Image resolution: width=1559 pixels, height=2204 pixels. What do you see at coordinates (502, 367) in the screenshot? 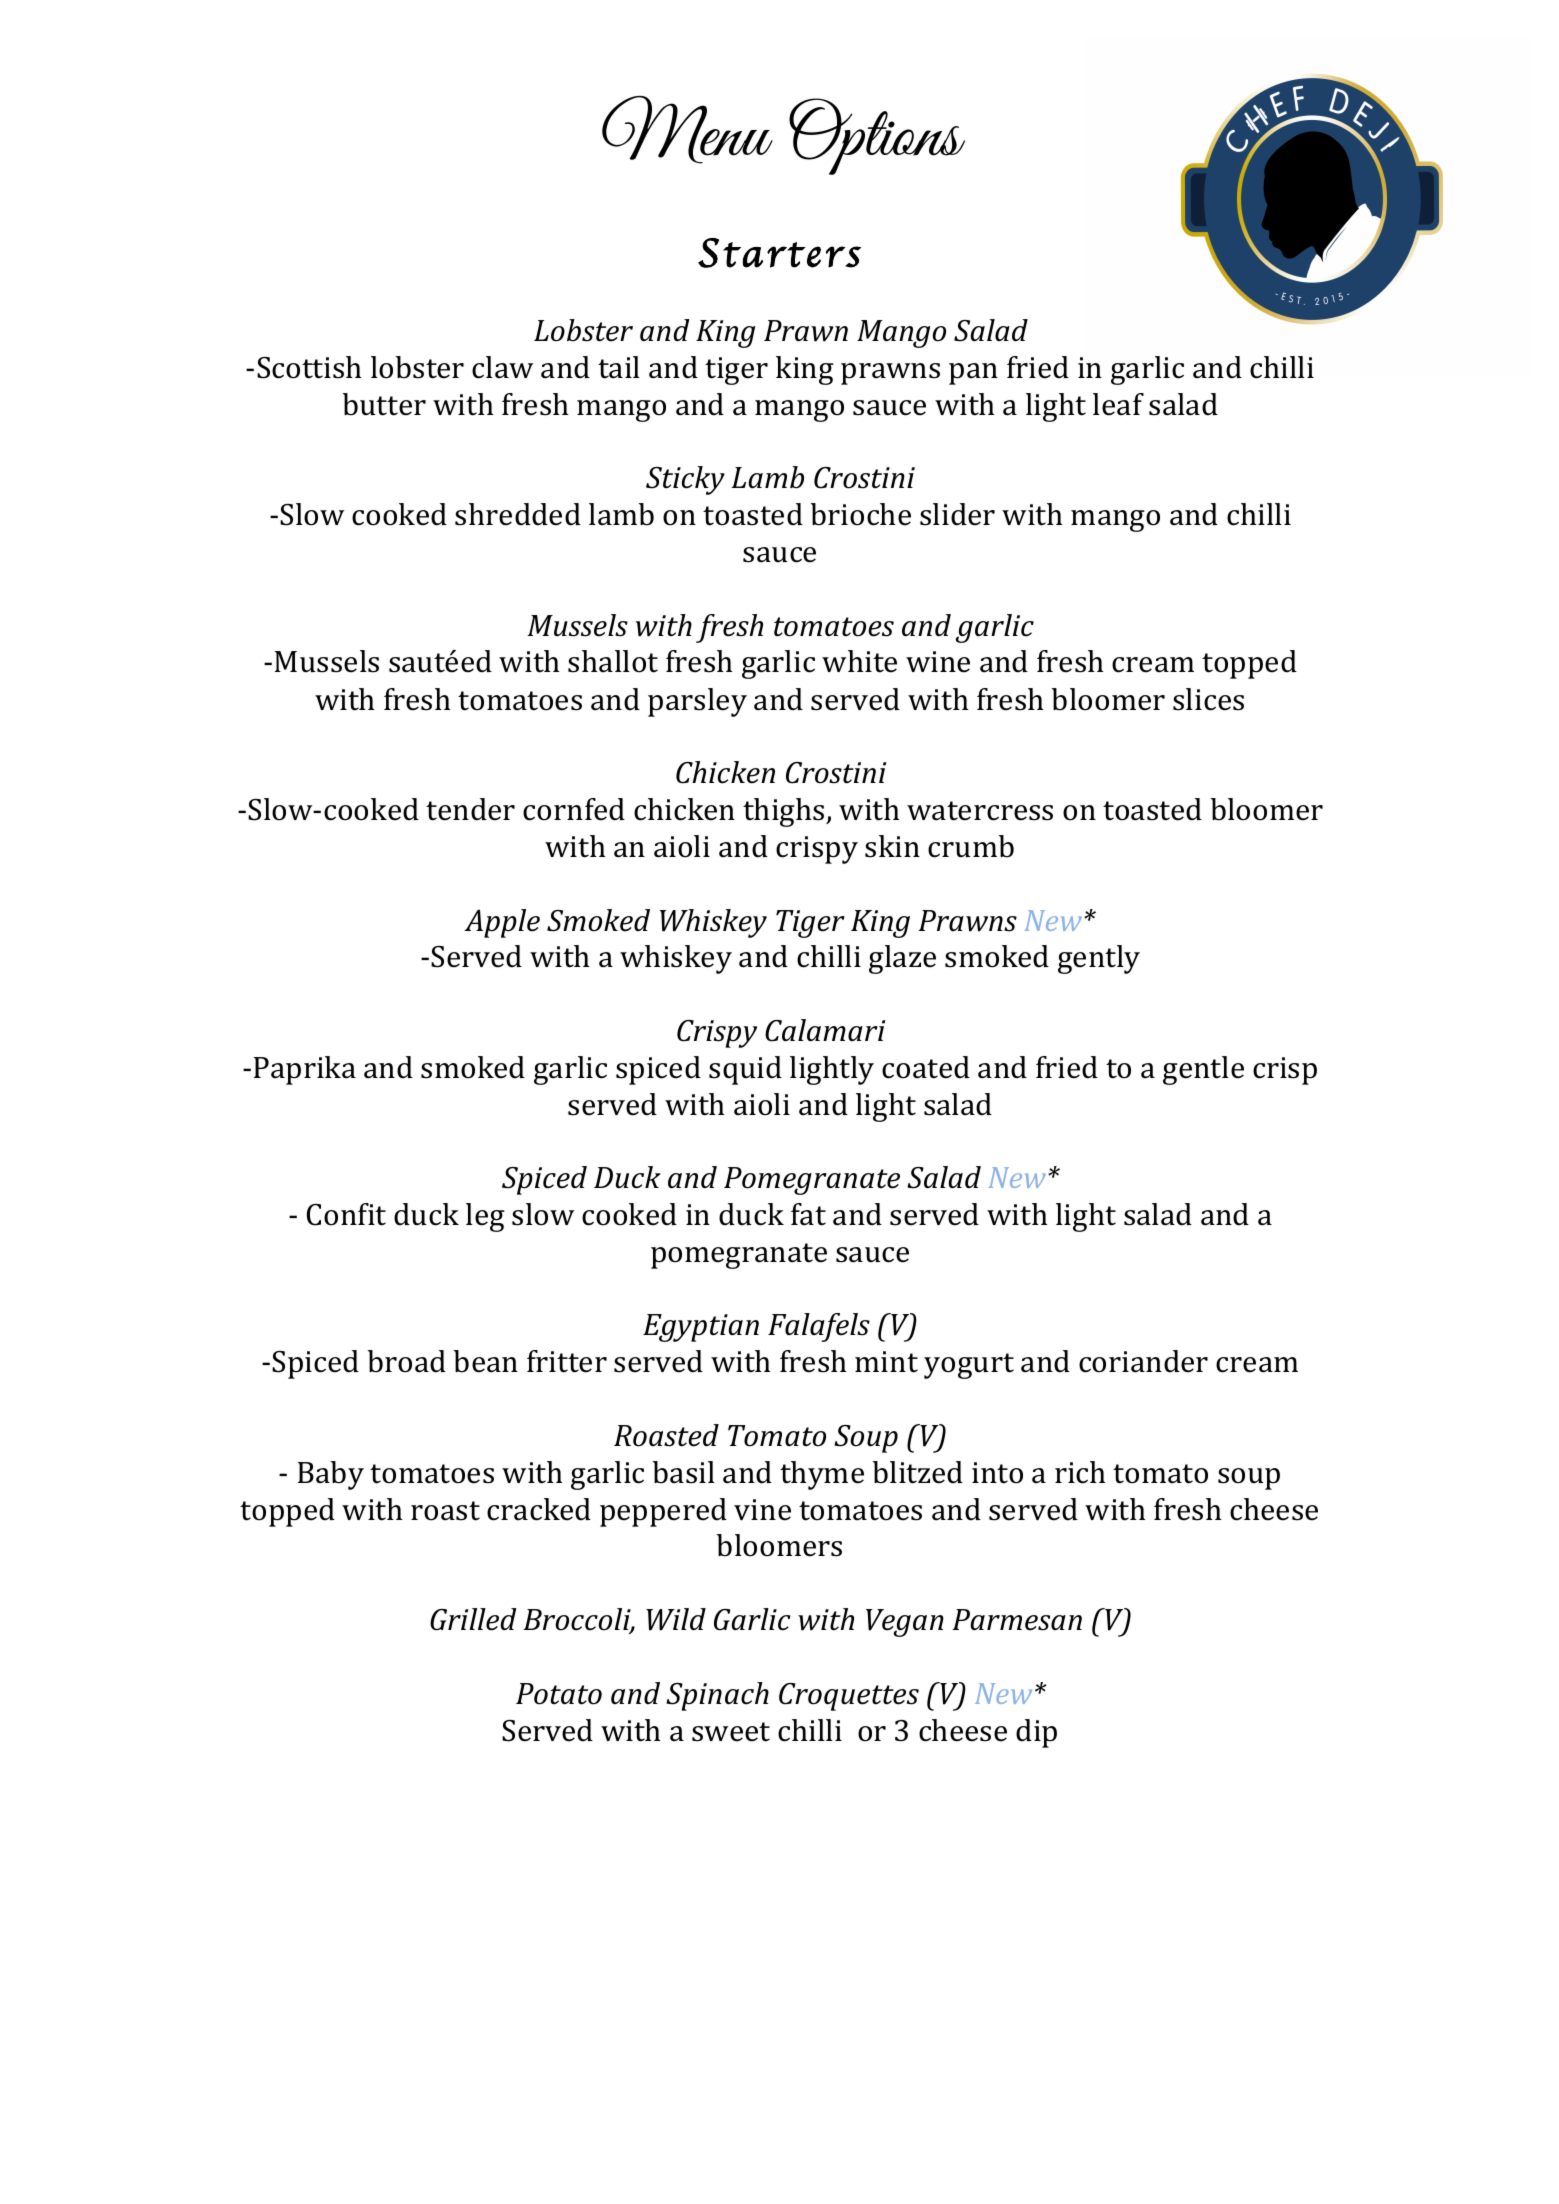
I see `claw` at bounding box center [502, 367].
